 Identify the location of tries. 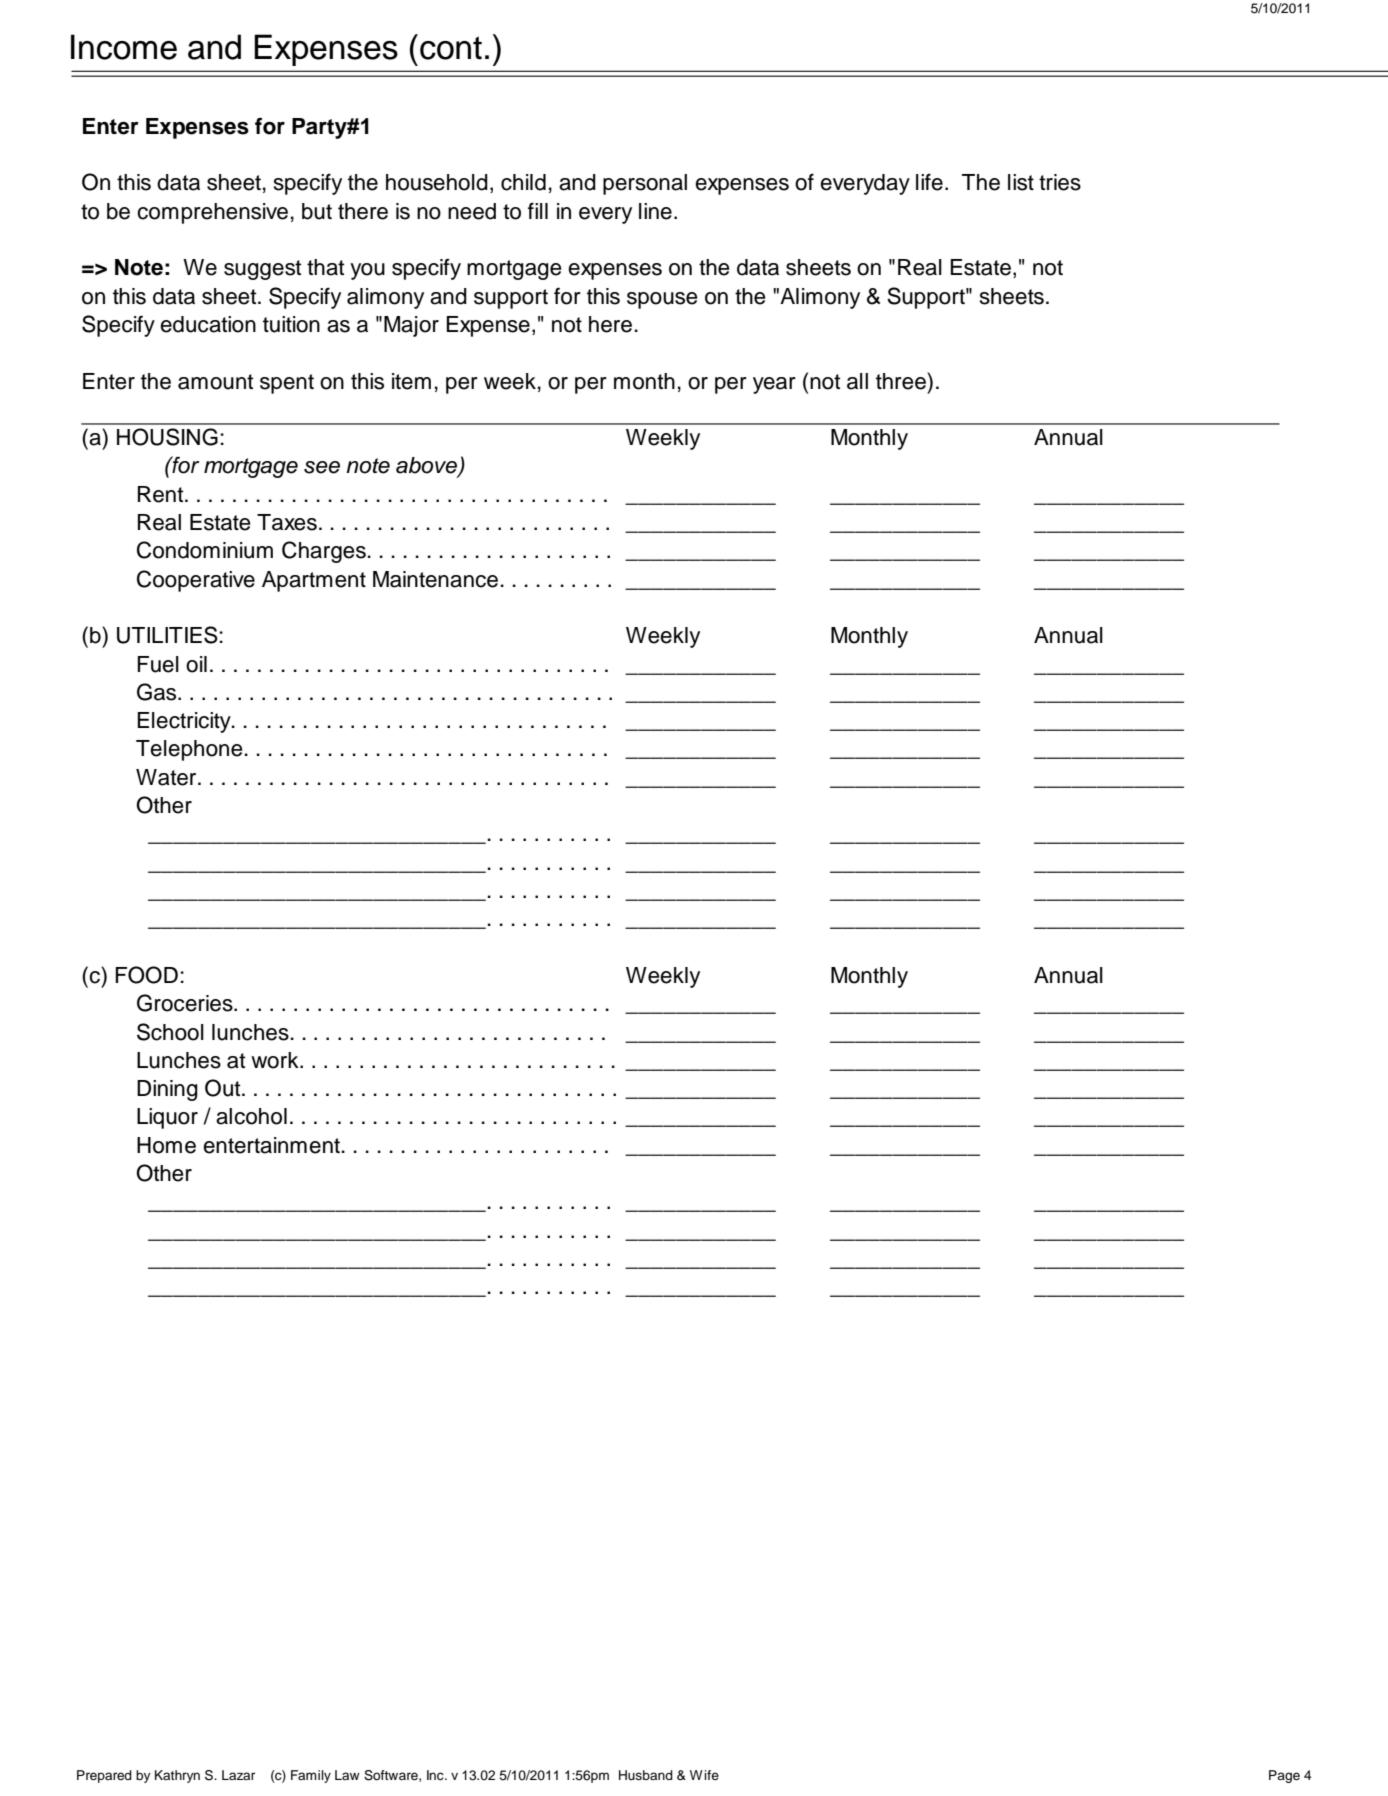
(1060, 182).
